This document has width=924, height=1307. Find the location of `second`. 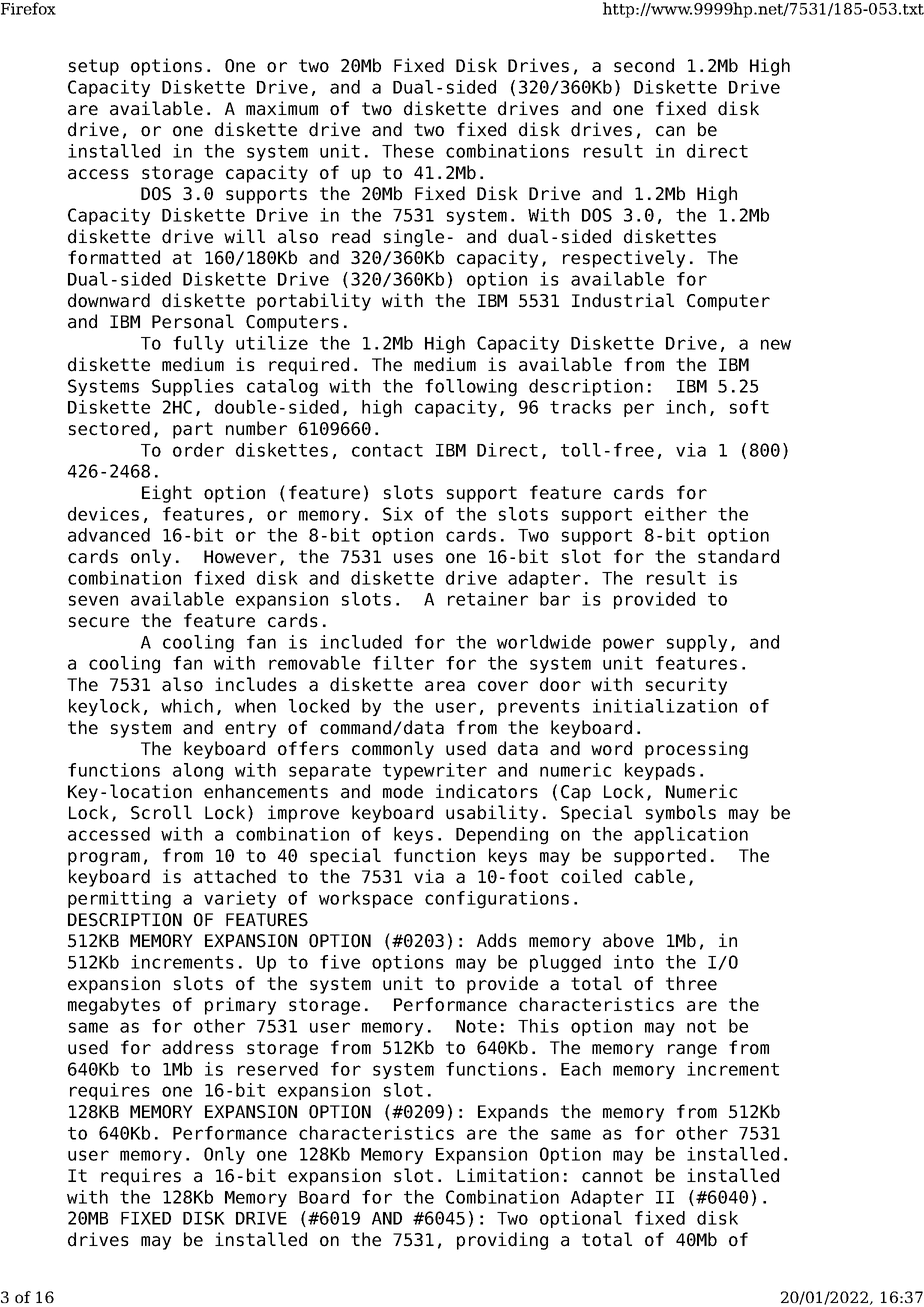

second is located at coordinates (644, 65).
